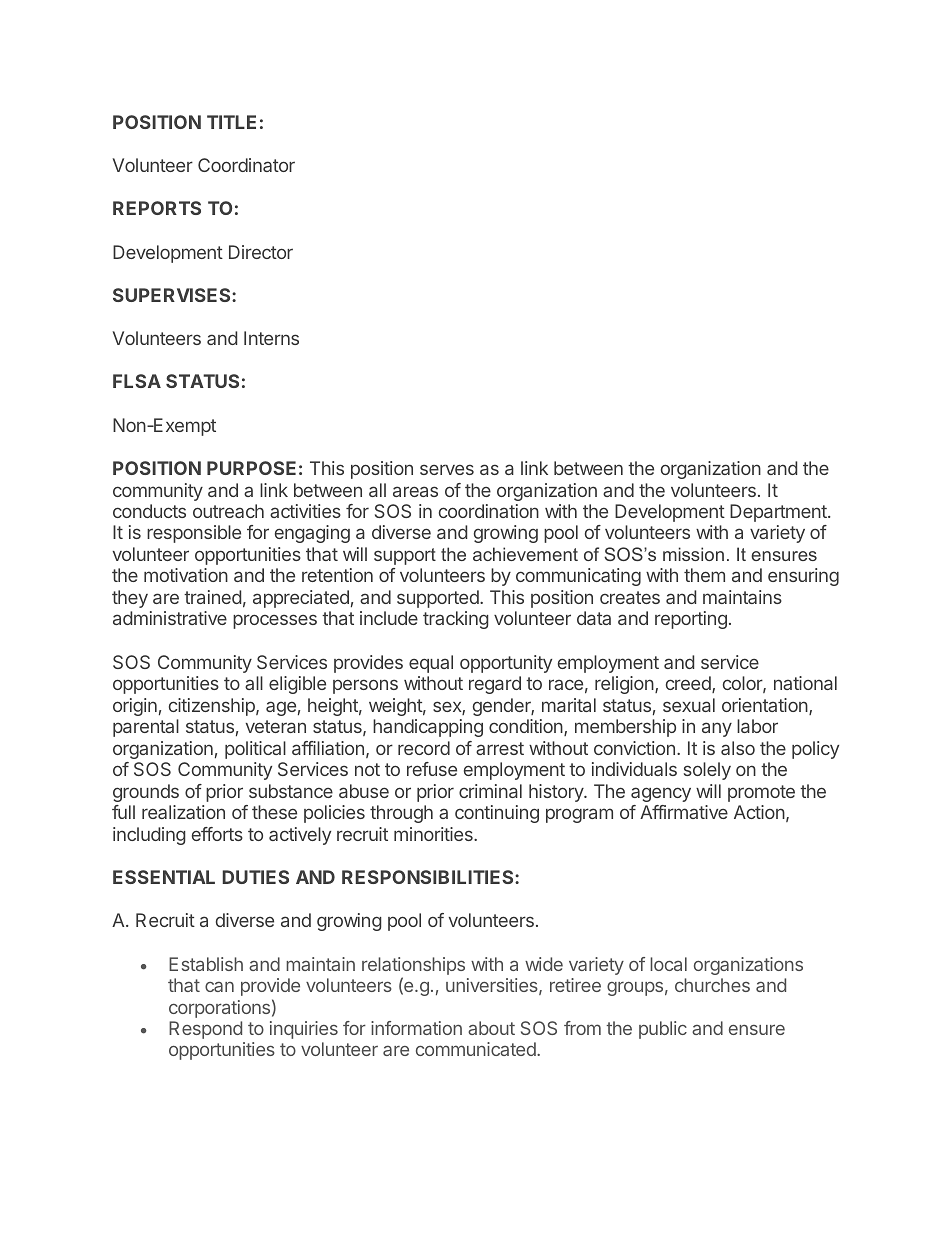  Describe the element at coordinates (779, 513) in the screenshot. I see `Department` at that location.
